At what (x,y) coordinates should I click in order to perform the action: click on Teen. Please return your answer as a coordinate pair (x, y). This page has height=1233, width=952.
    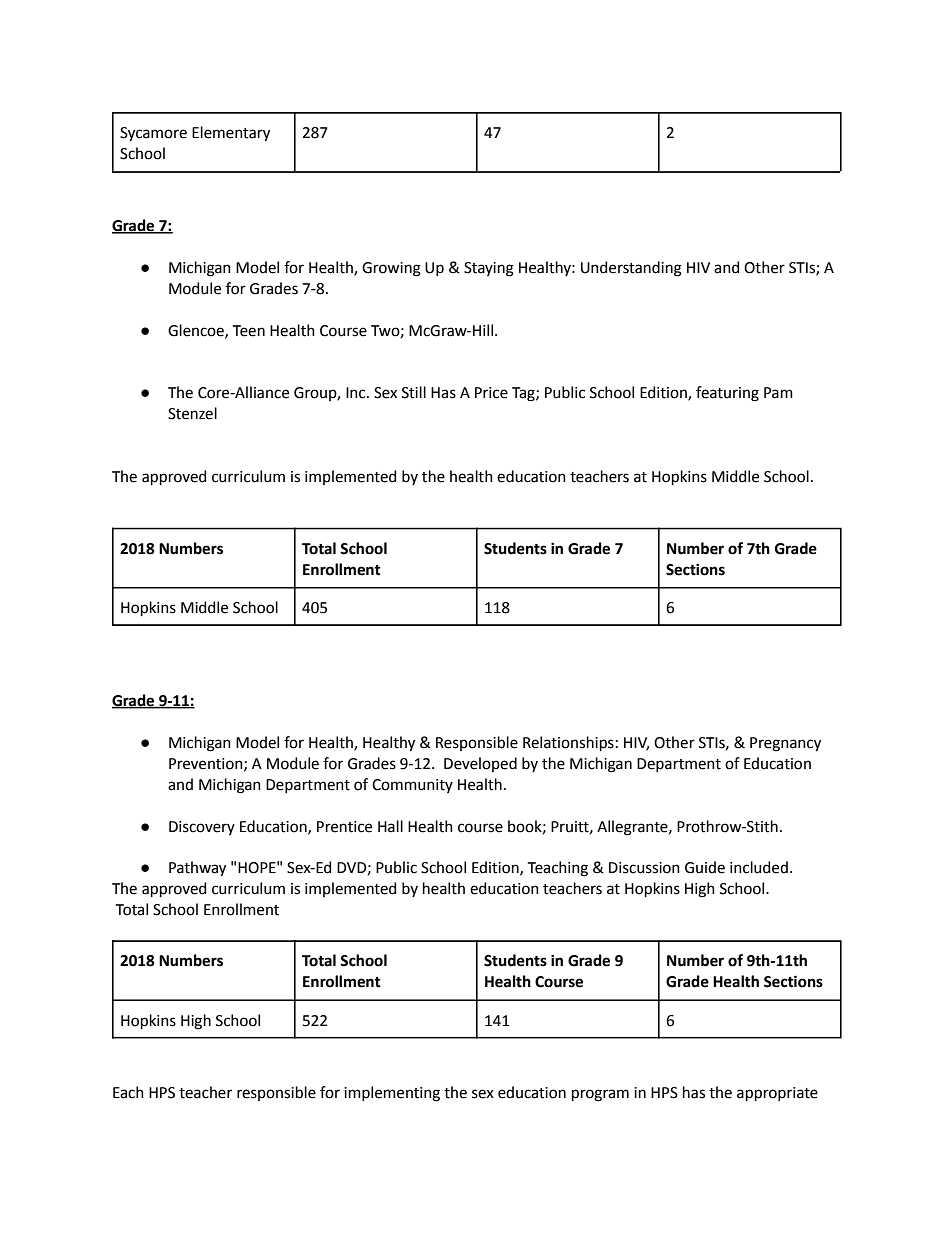
    Looking at the image, I should click on (249, 331).
